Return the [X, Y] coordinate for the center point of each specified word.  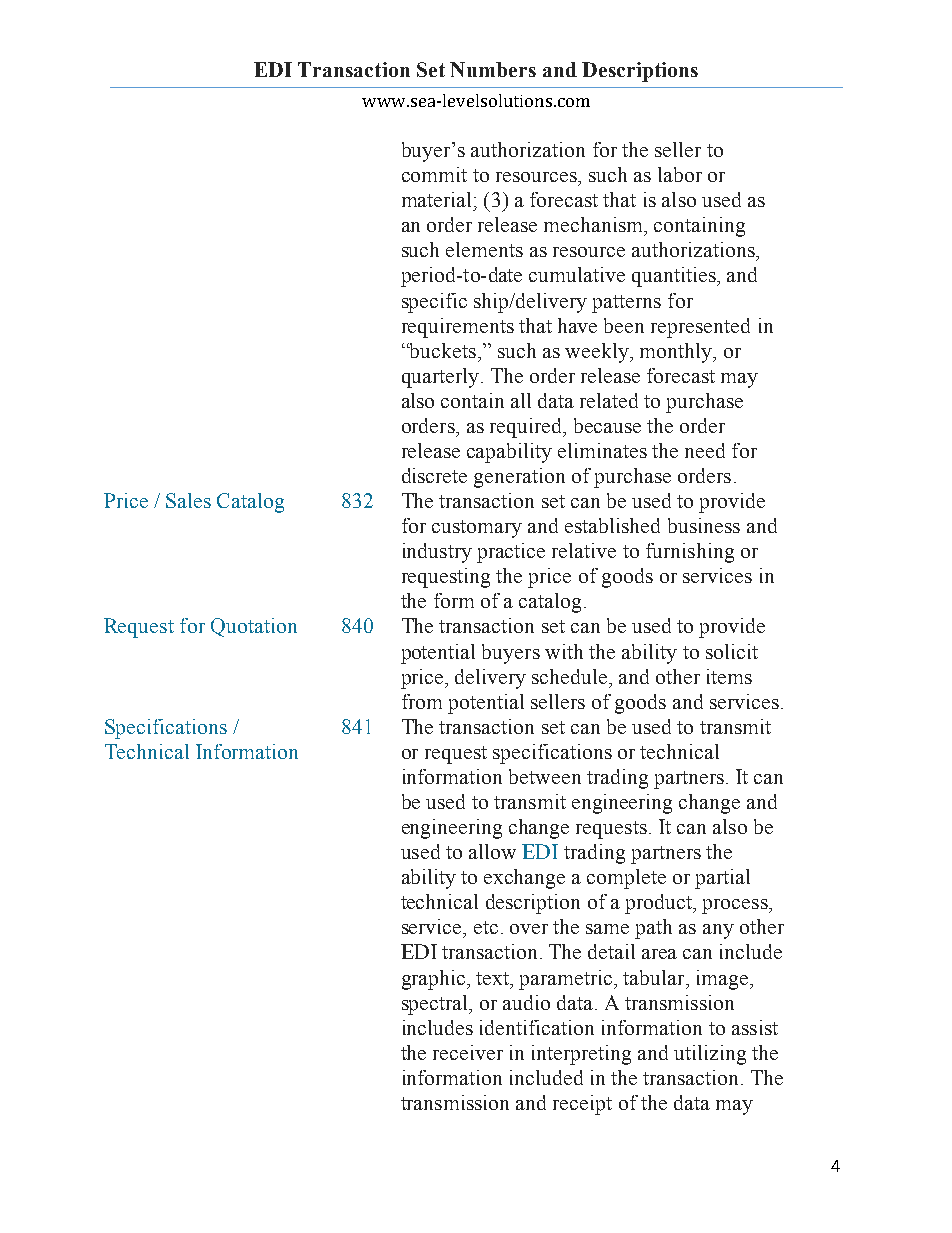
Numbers [493, 69]
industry [437, 553]
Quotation [254, 627]
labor [680, 174]
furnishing [690, 553]
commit [434, 174]
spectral [436, 1005]
